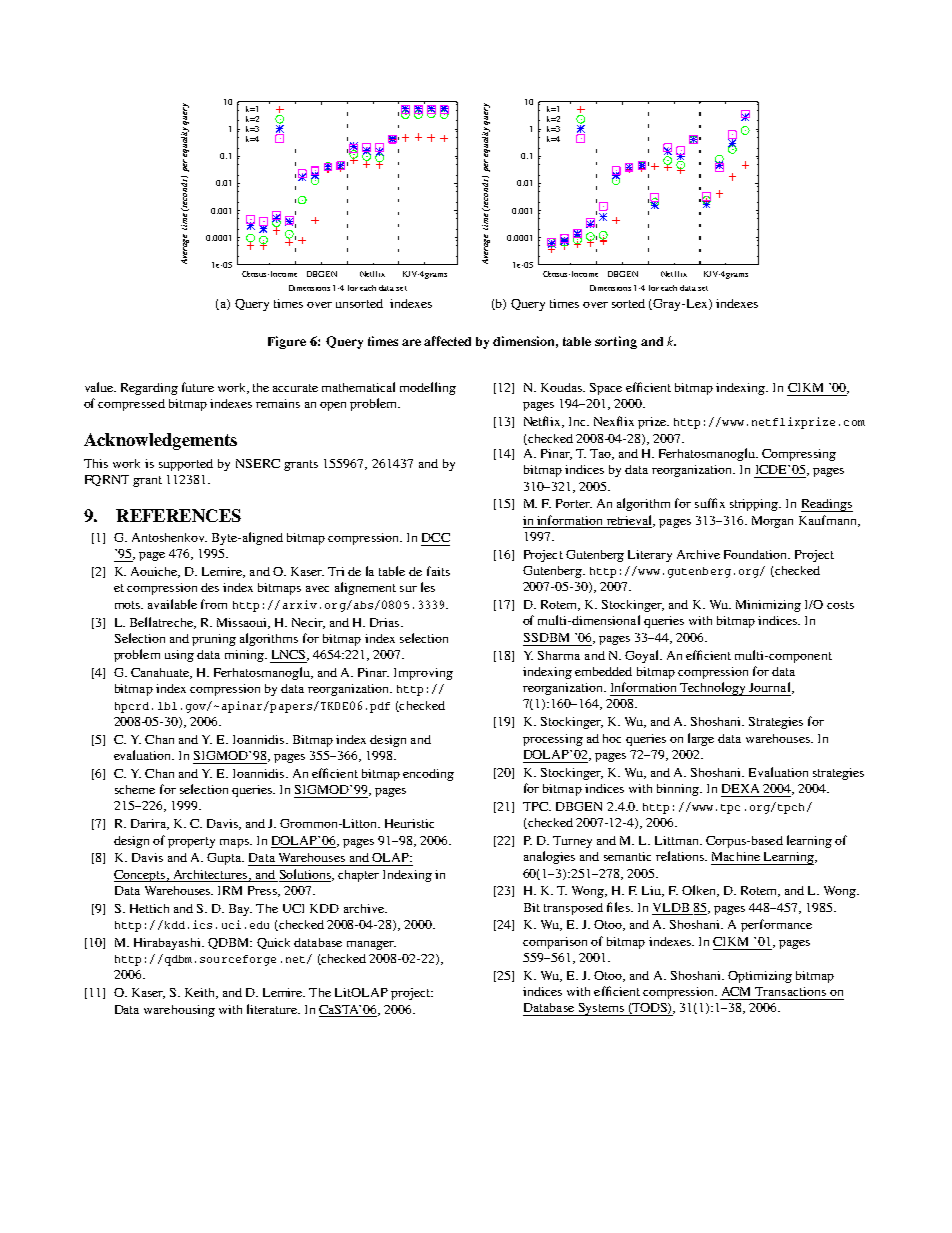  I want to click on Journal, so click(771, 688).
